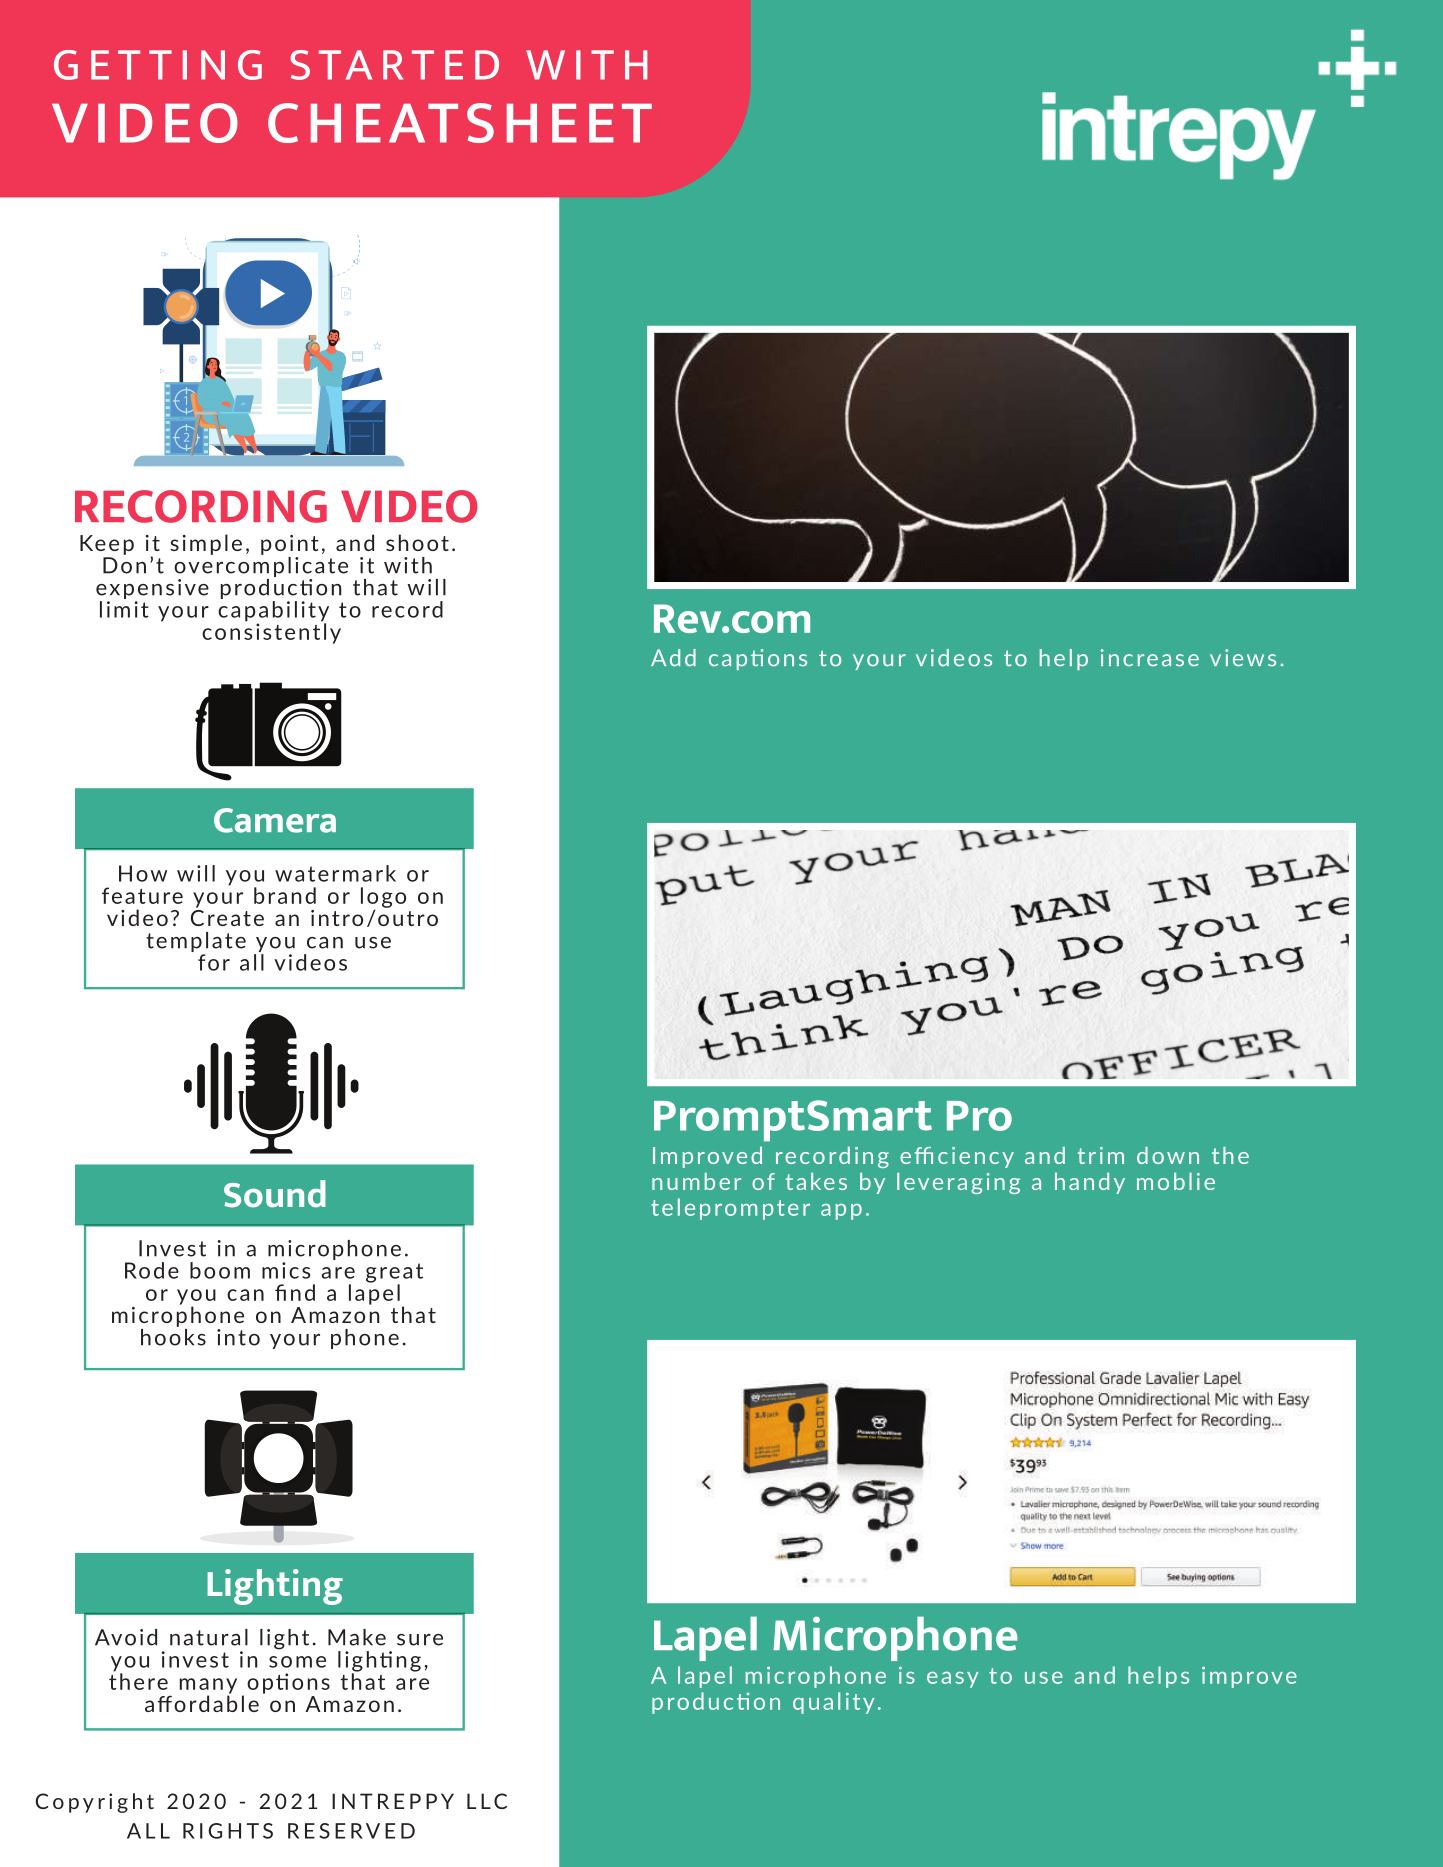 Image resolution: width=1443 pixels, height=1867 pixels. I want to click on CHEATSHEET, so click(460, 123).
